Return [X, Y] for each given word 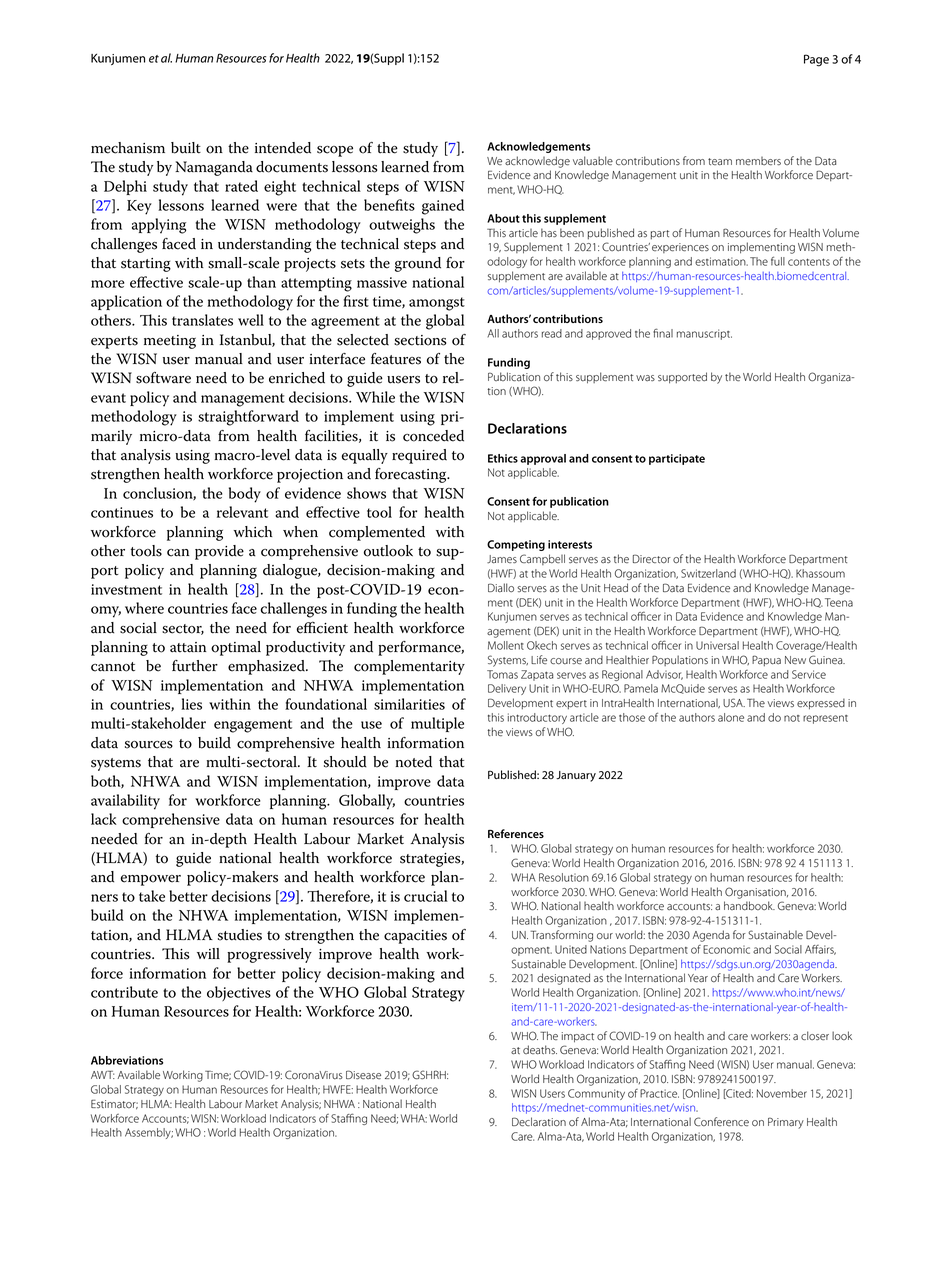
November [782, 1093]
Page [816, 60]
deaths [540, 1050]
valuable [593, 161]
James [502, 559]
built [186, 148]
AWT [103, 1075]
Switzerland [708, 573]
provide [219, 552]
